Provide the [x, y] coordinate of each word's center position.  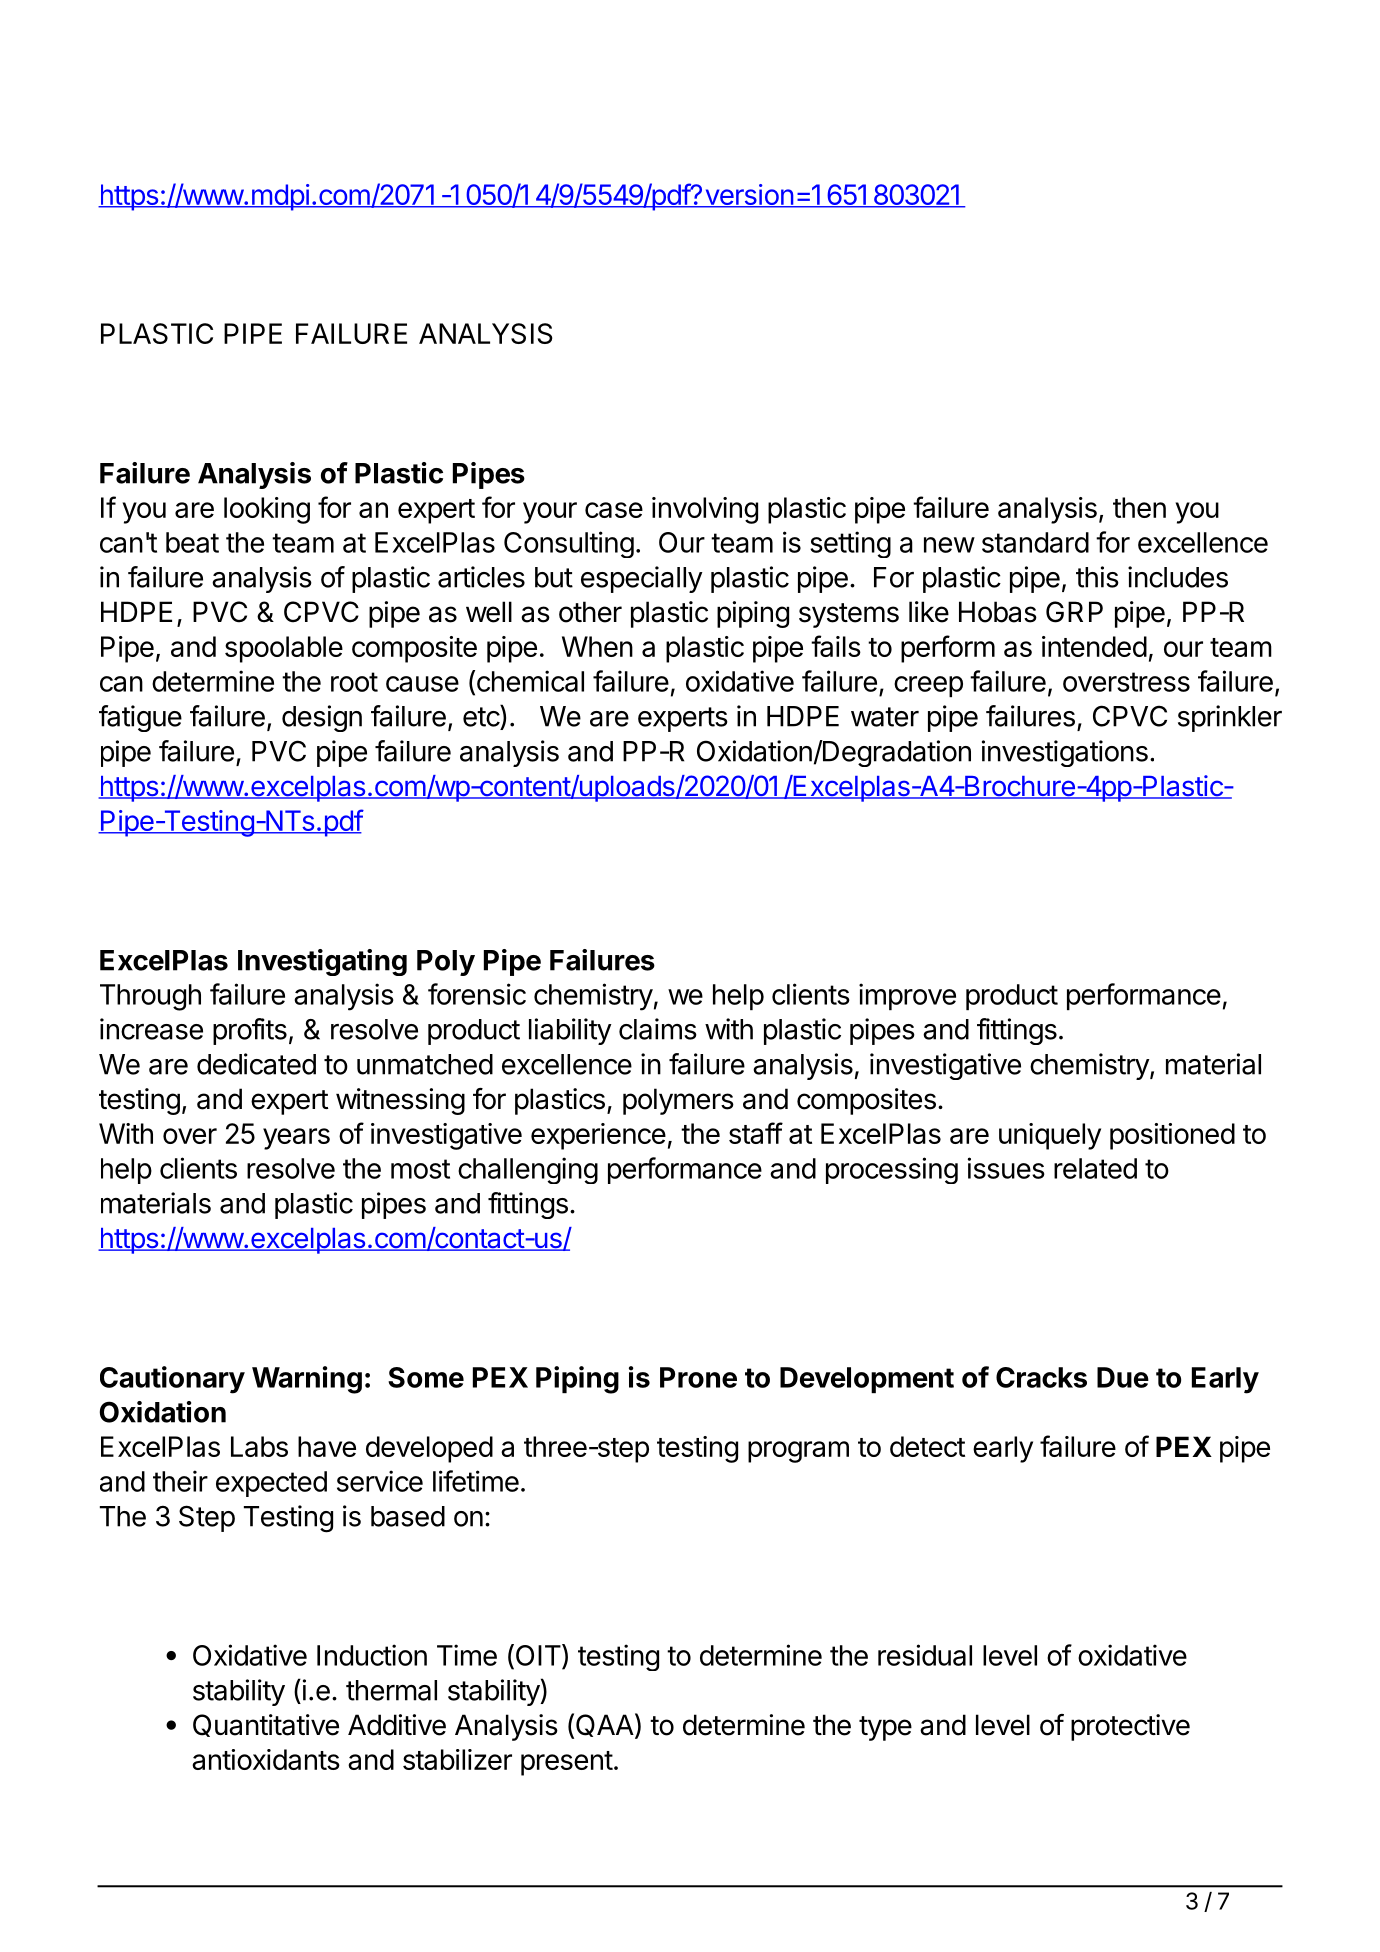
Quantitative [266, 1725]
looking [267, 510]
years [296, 1139]
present [567, 1763]
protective [1130, 1727]
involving [705, 510]
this [1097, 577]
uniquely [1050, 1136]
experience [598, 1136]
